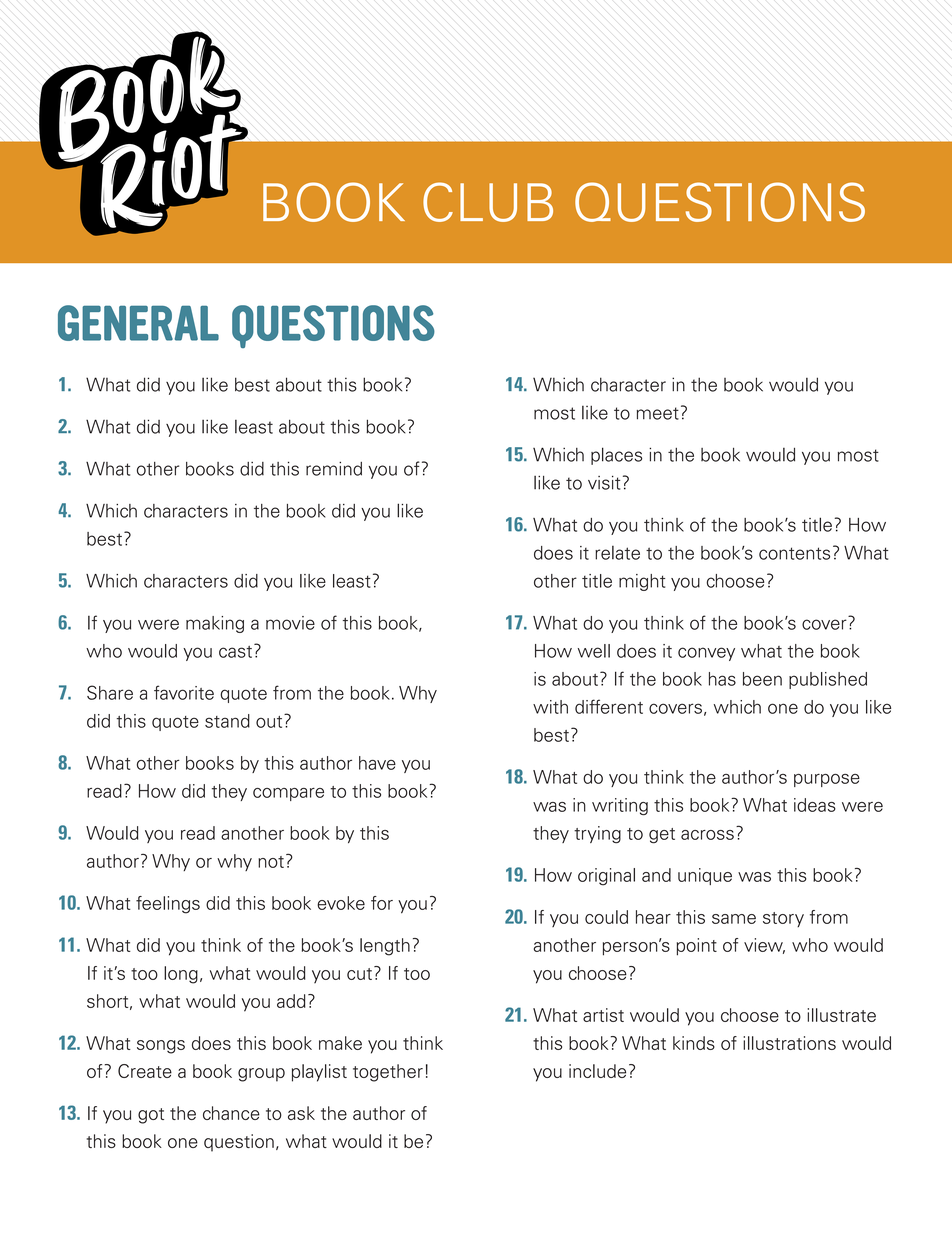 This page has width=952, height=1233. Describe the element at coordinates (334, 468) in the page. I see `remind` at that location.
